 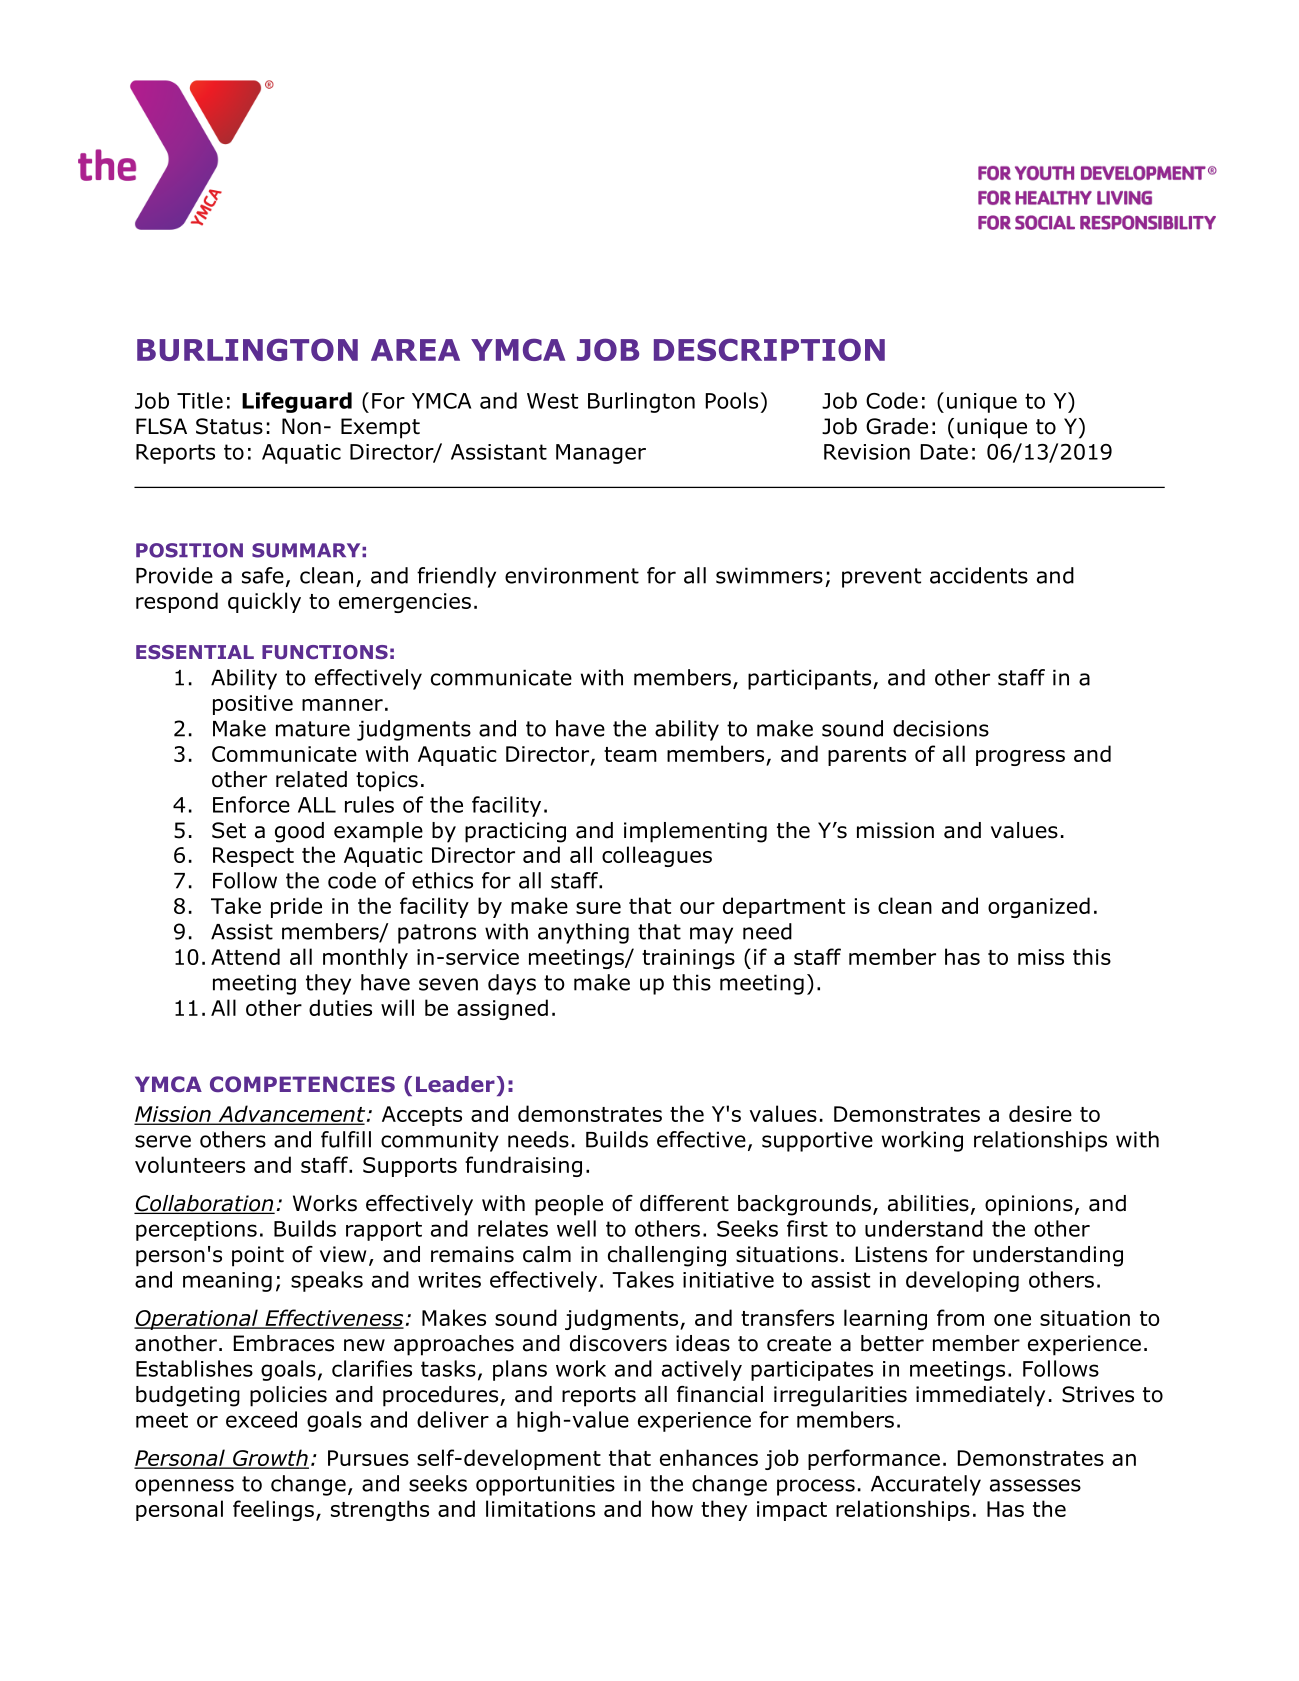 I want to click on how, so click(x=672, y=1508).
